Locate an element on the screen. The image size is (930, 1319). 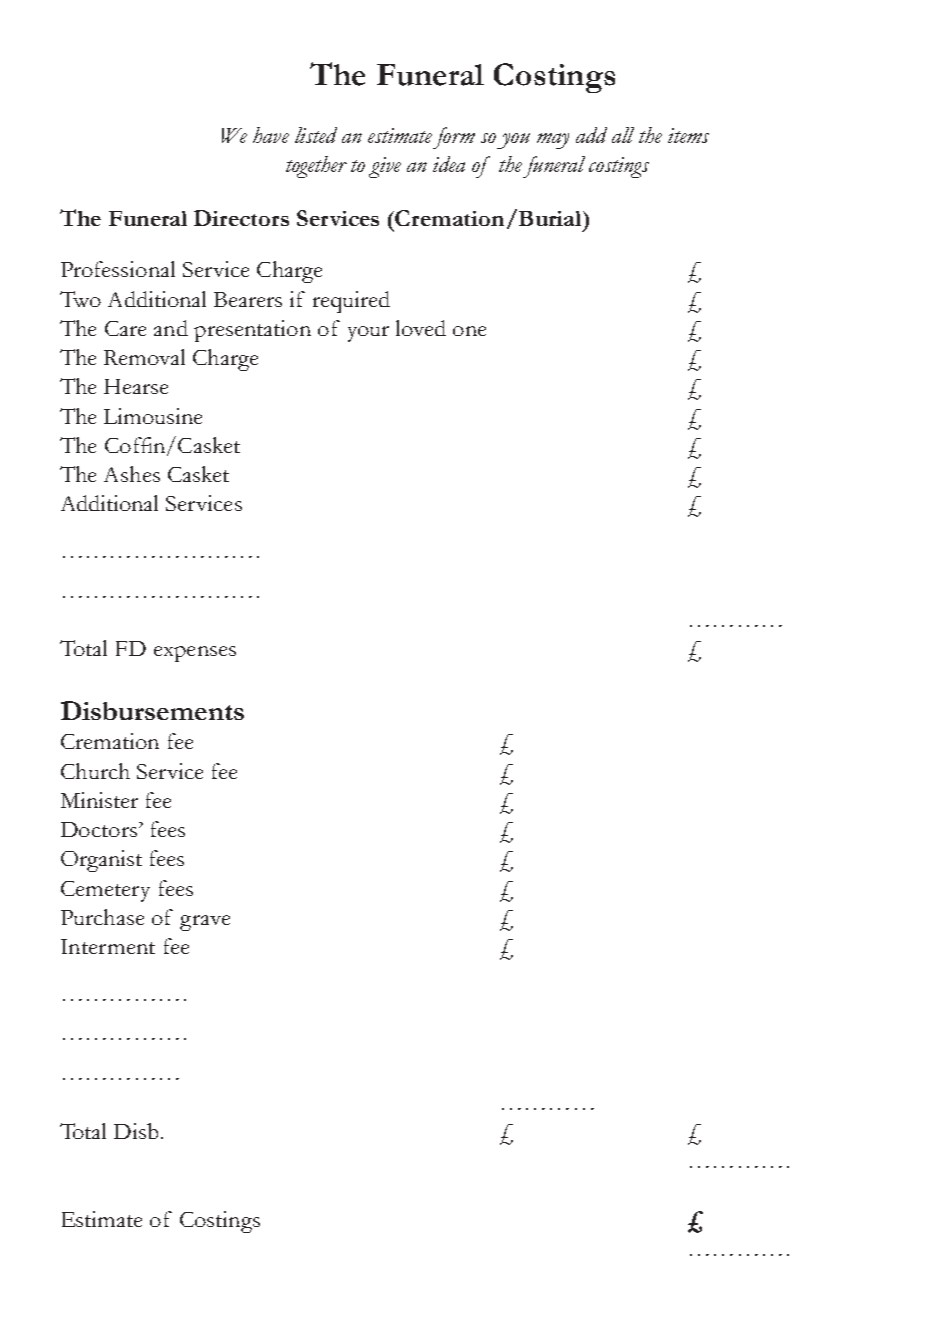
Purchase is located at coordinates (102, 917).
